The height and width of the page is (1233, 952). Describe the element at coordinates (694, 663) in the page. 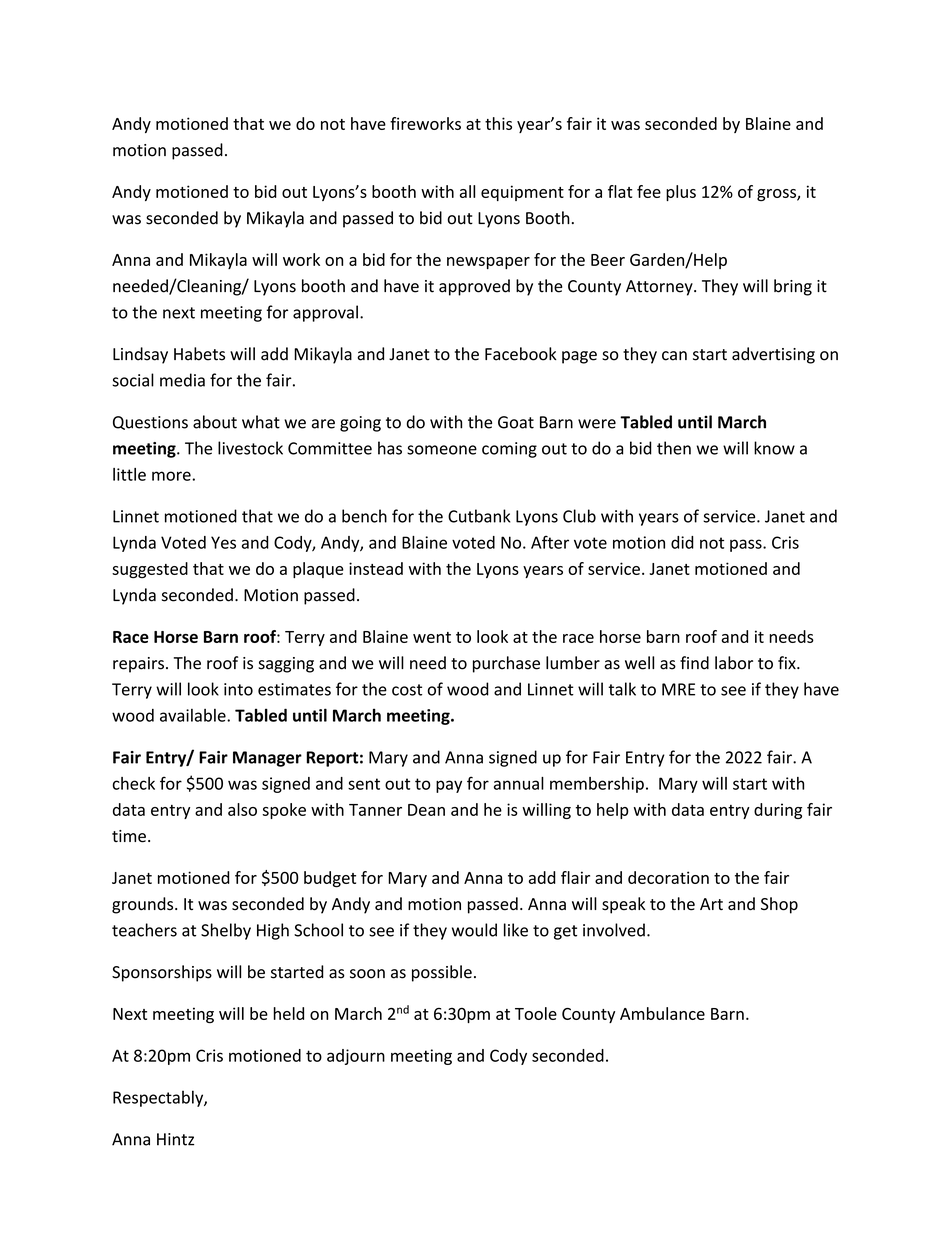

I see `find` at that location.
